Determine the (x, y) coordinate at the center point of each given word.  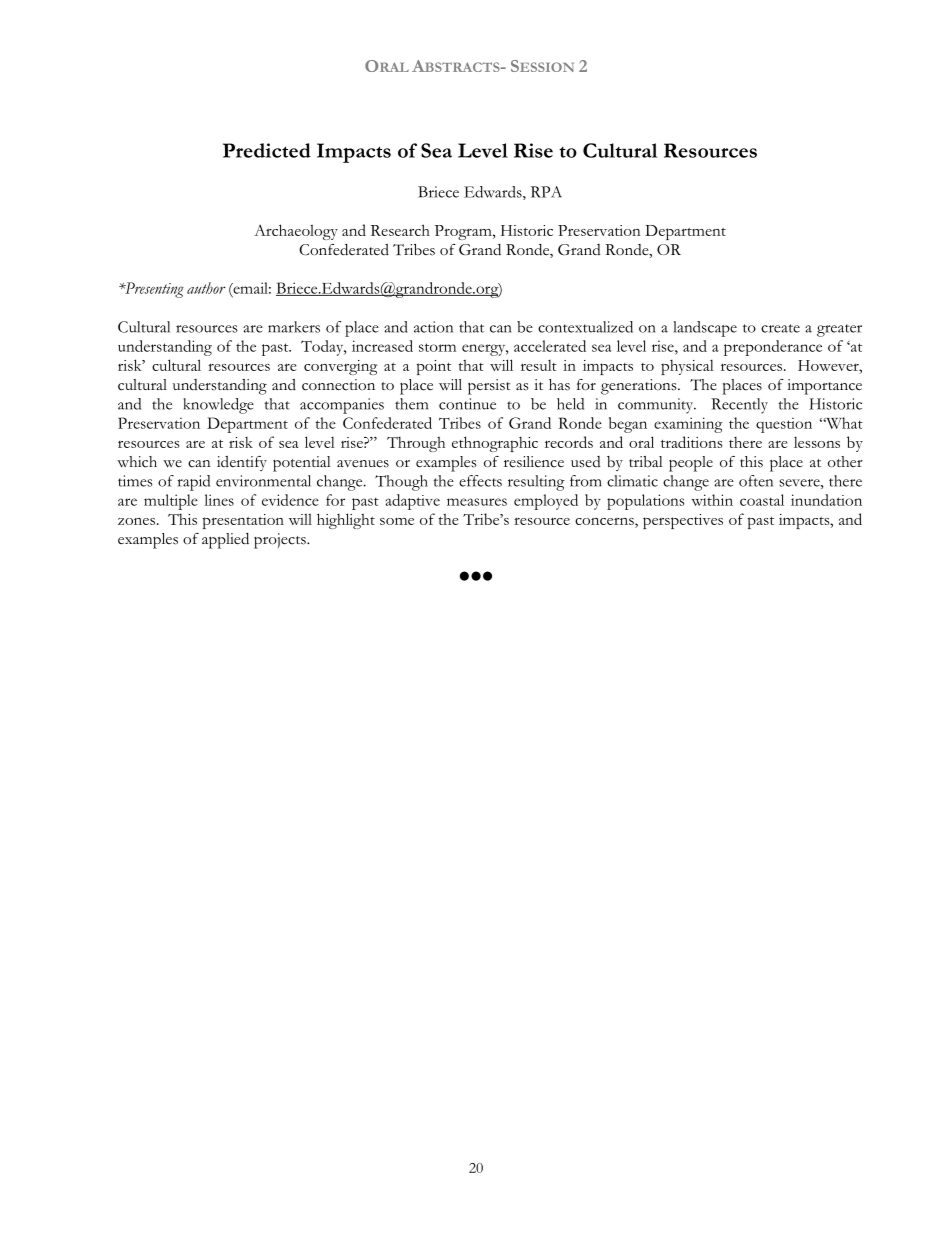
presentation (243, 521)
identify (242, 463)
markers (294, 327)
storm (437, 347)
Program (464, 232)
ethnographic (495, 444)
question (784, 425)
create (780, 328)
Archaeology (296, 232)
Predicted (267, 150)
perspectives (683, 521)
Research (400, 230)
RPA (546, 192)
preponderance (773, 348)
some (397, 521)
